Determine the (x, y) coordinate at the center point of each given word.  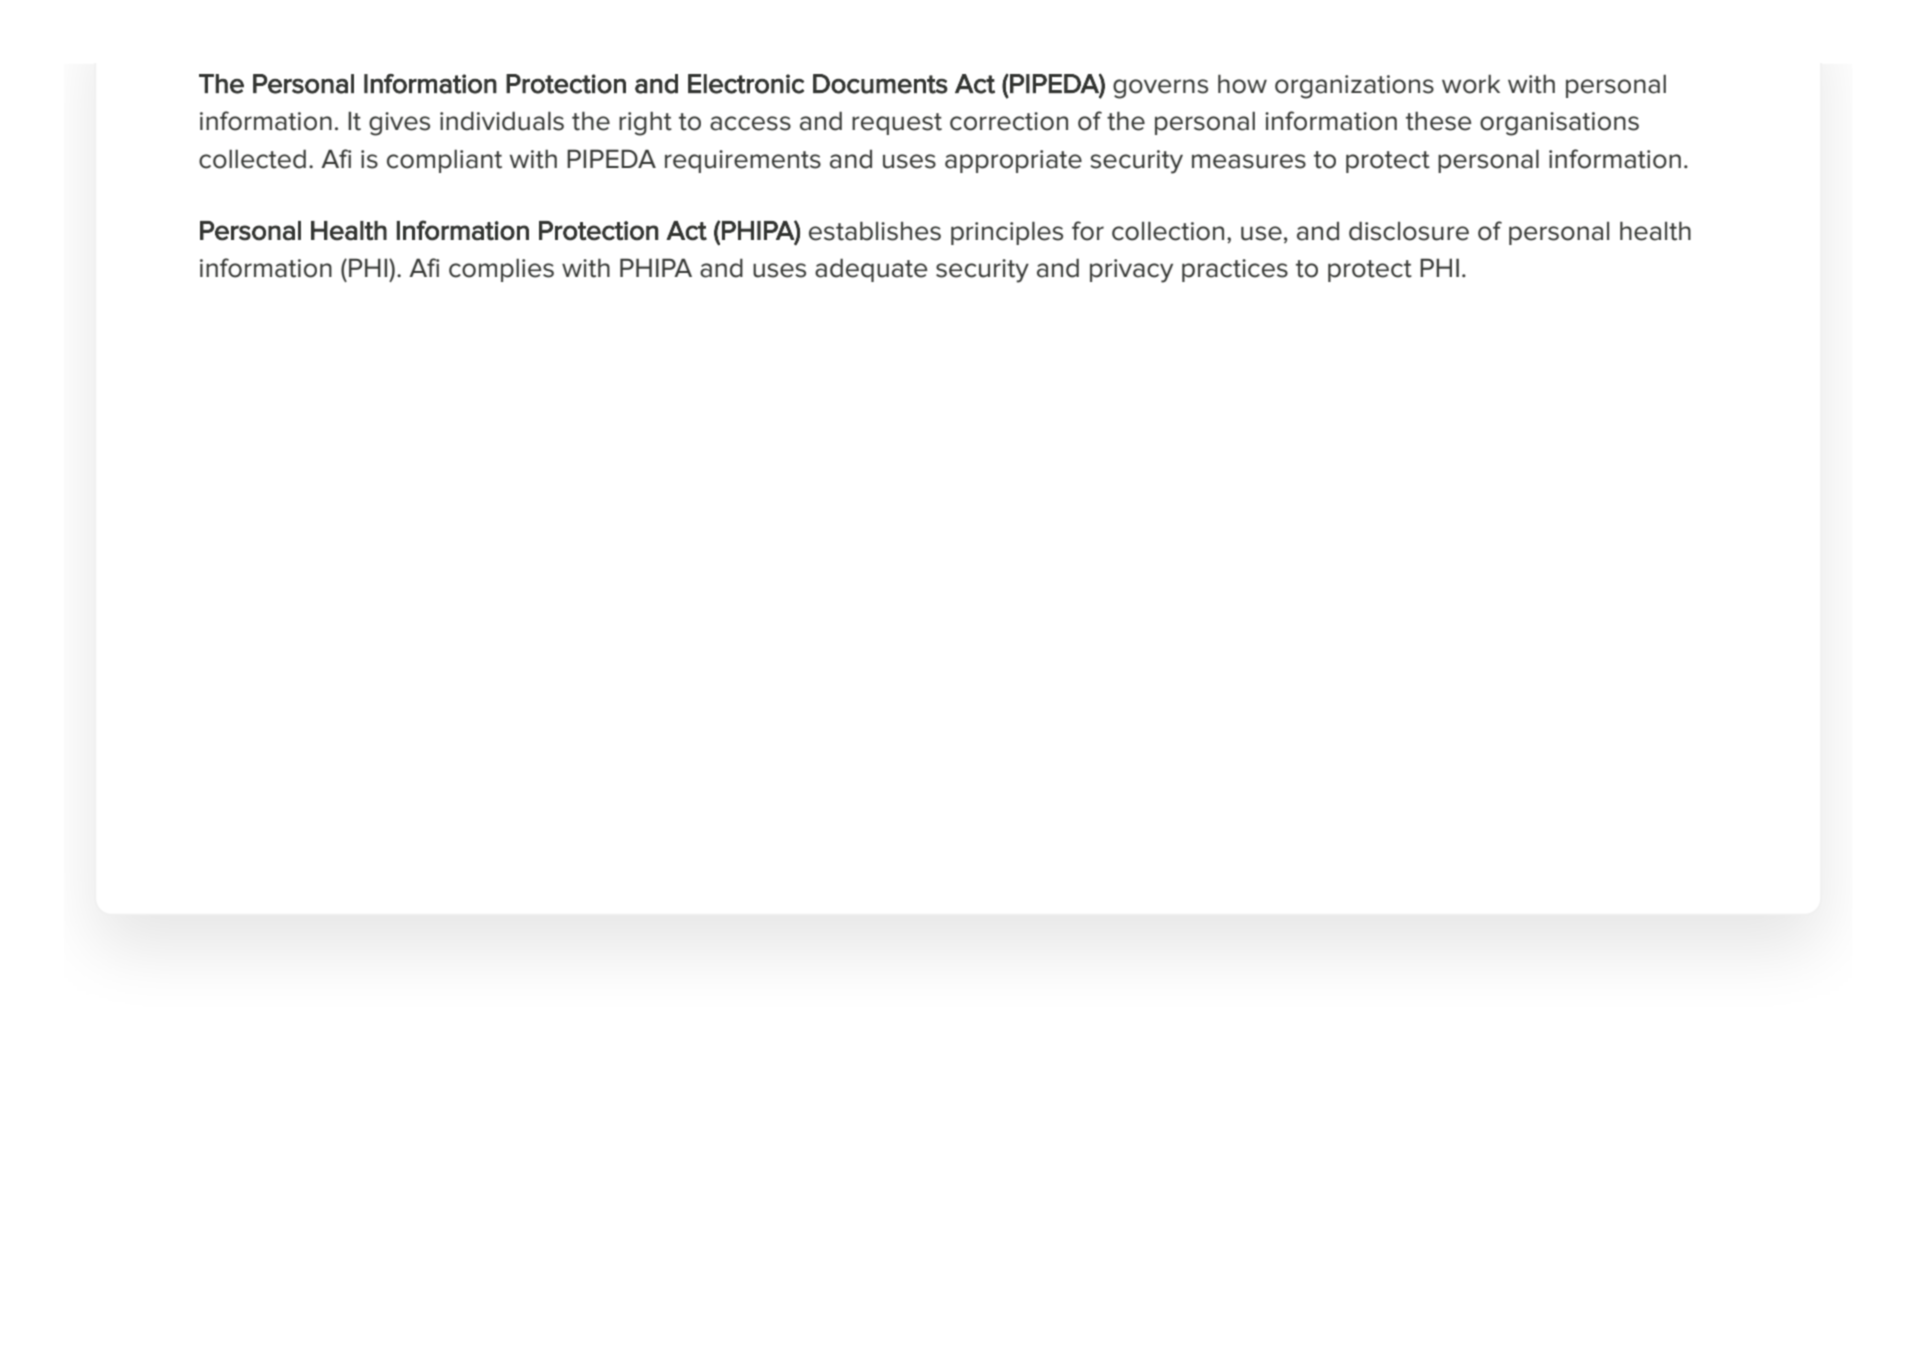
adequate (871, 270)
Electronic (746, 84)
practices (1235, 270)
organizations (1354, 87)
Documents (880, 84)
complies (501, 270)
